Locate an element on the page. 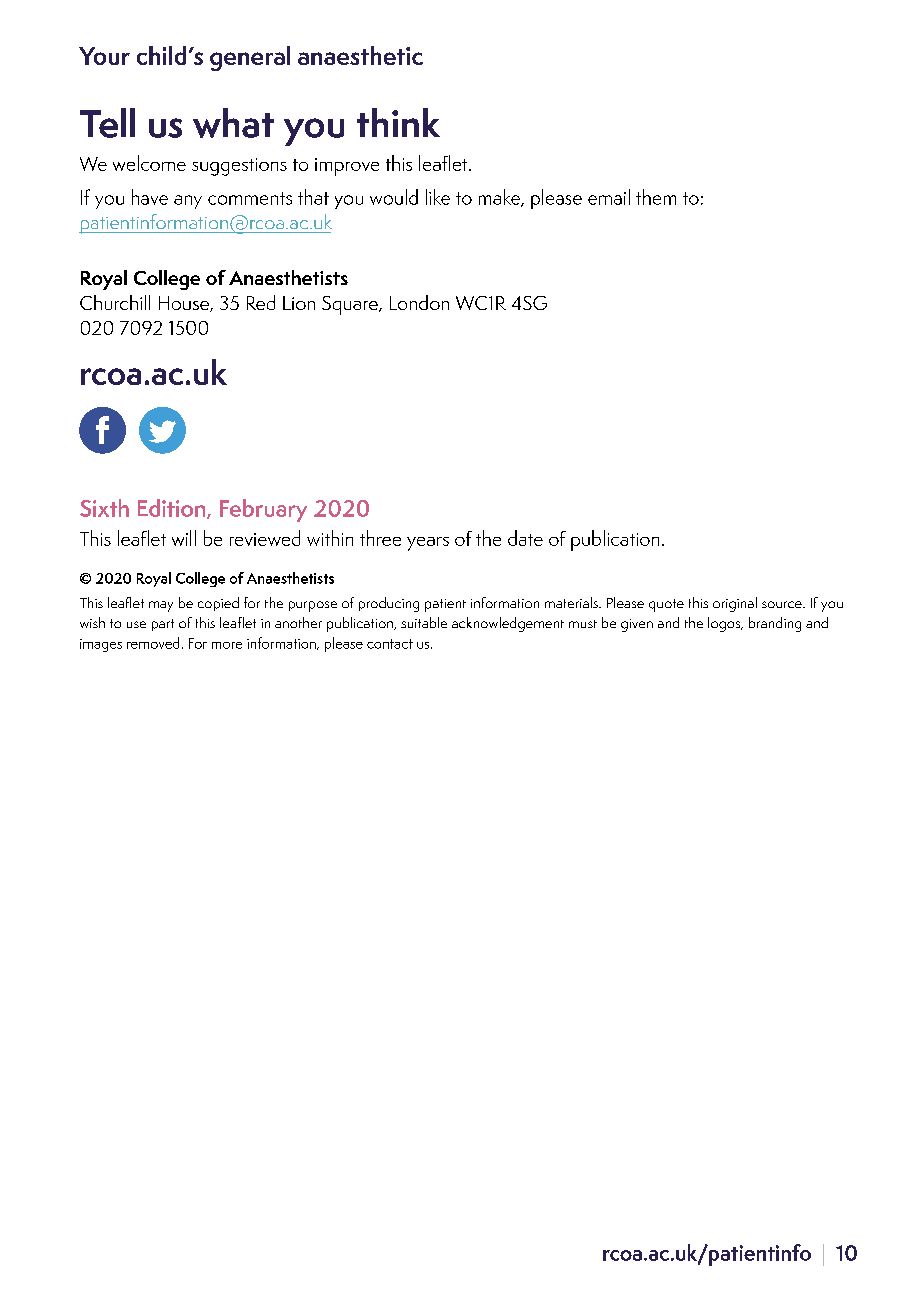 Image resolution: width=924 pixels, height=1308 pixels. anaesthetic is located at coordinates (360, 55).
